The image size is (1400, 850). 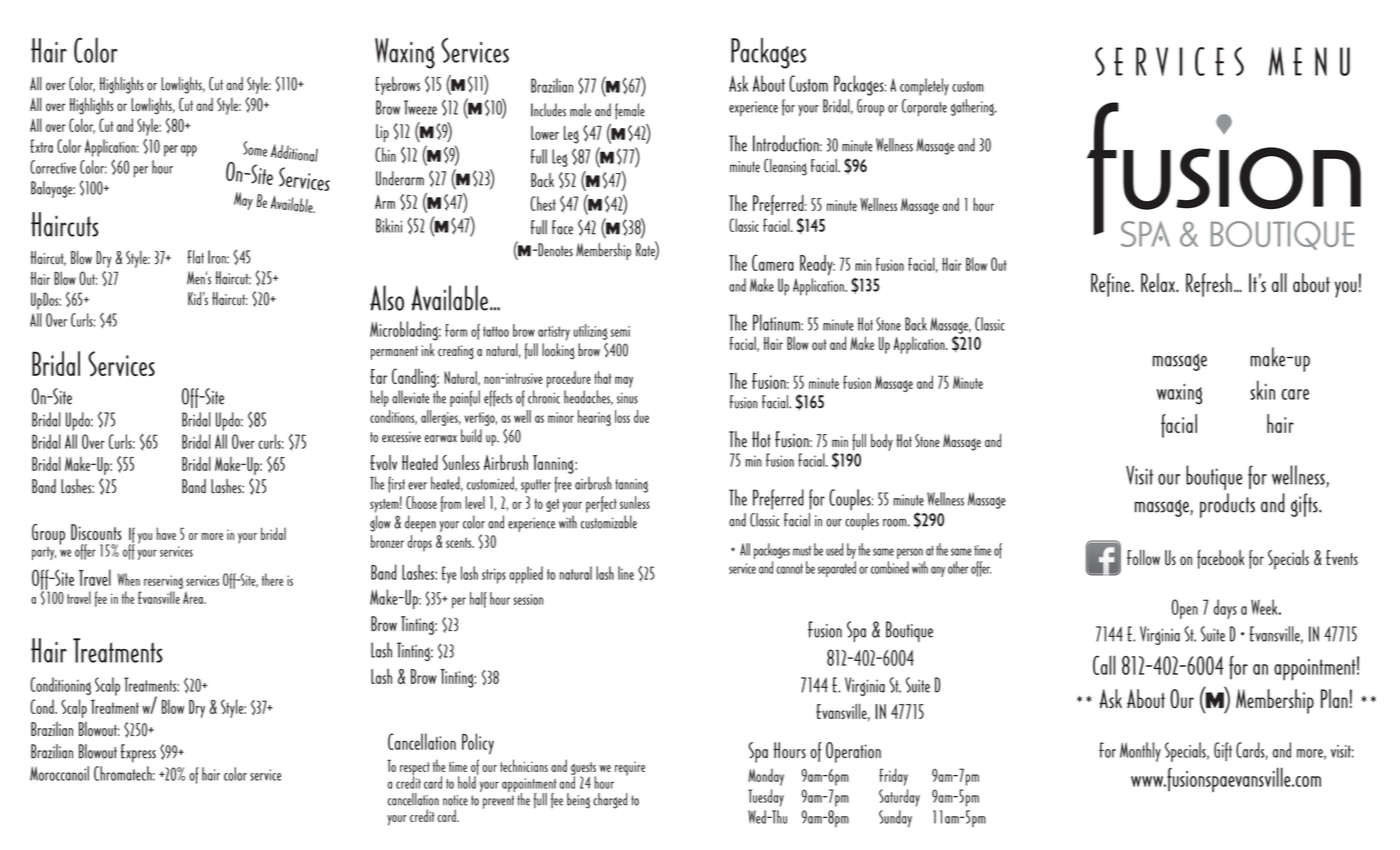 What do you see at coordinates (1309, 61) in the screenshot?
I see `MENU` at bounding box center [1309, 61].
